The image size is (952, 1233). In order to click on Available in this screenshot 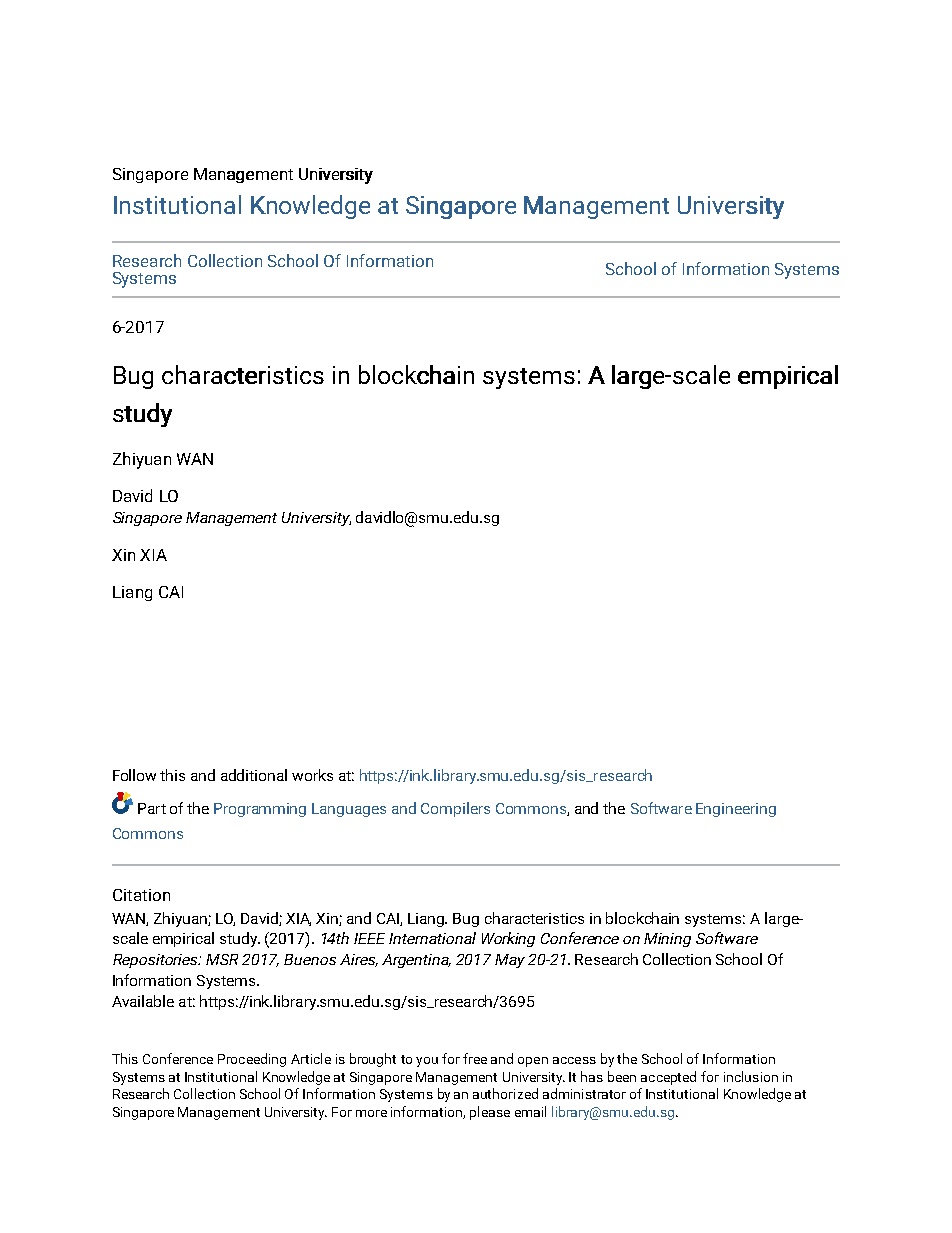, I will do `click(143, 1001)`.
